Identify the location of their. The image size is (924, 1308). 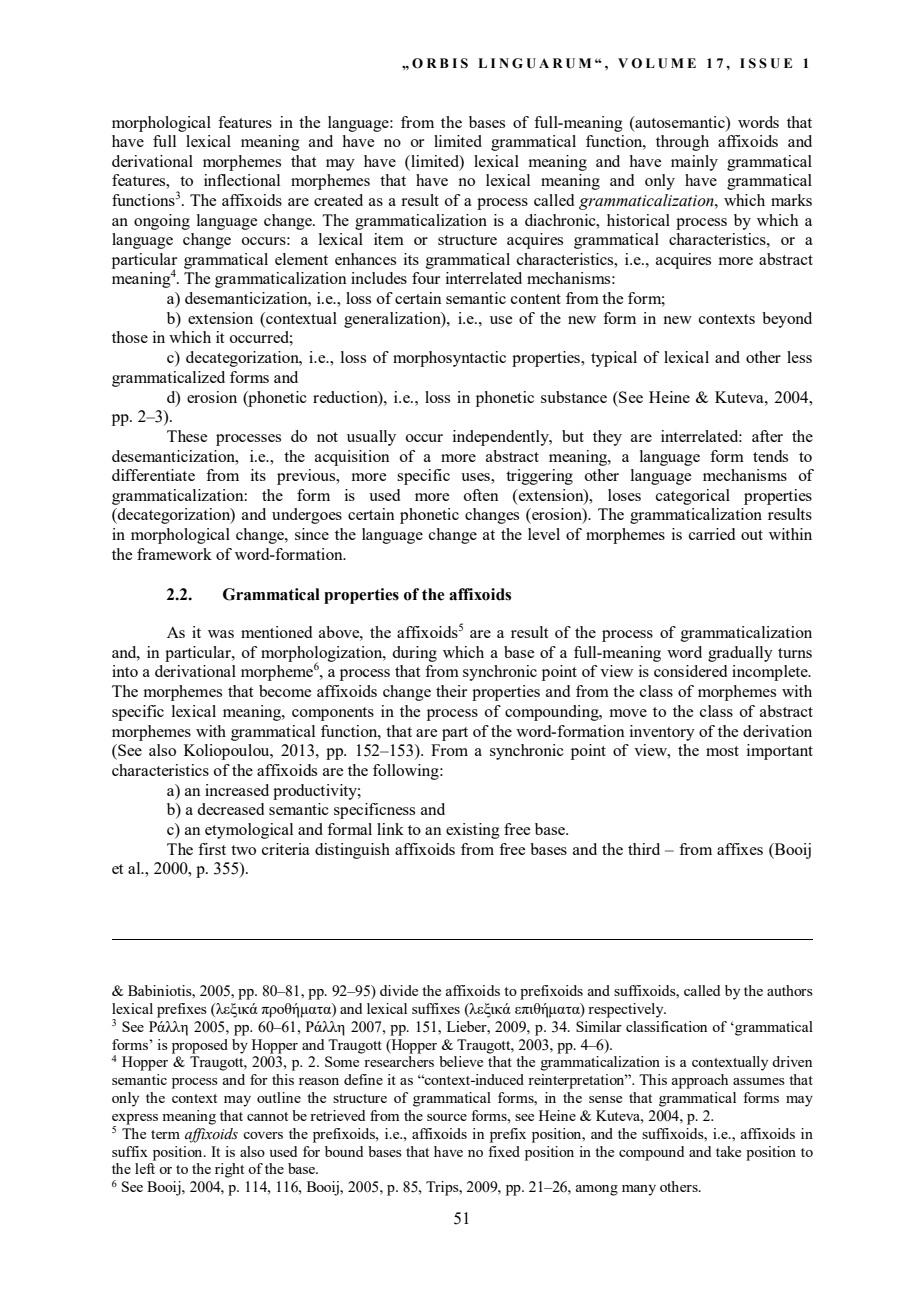
(451, 691).
